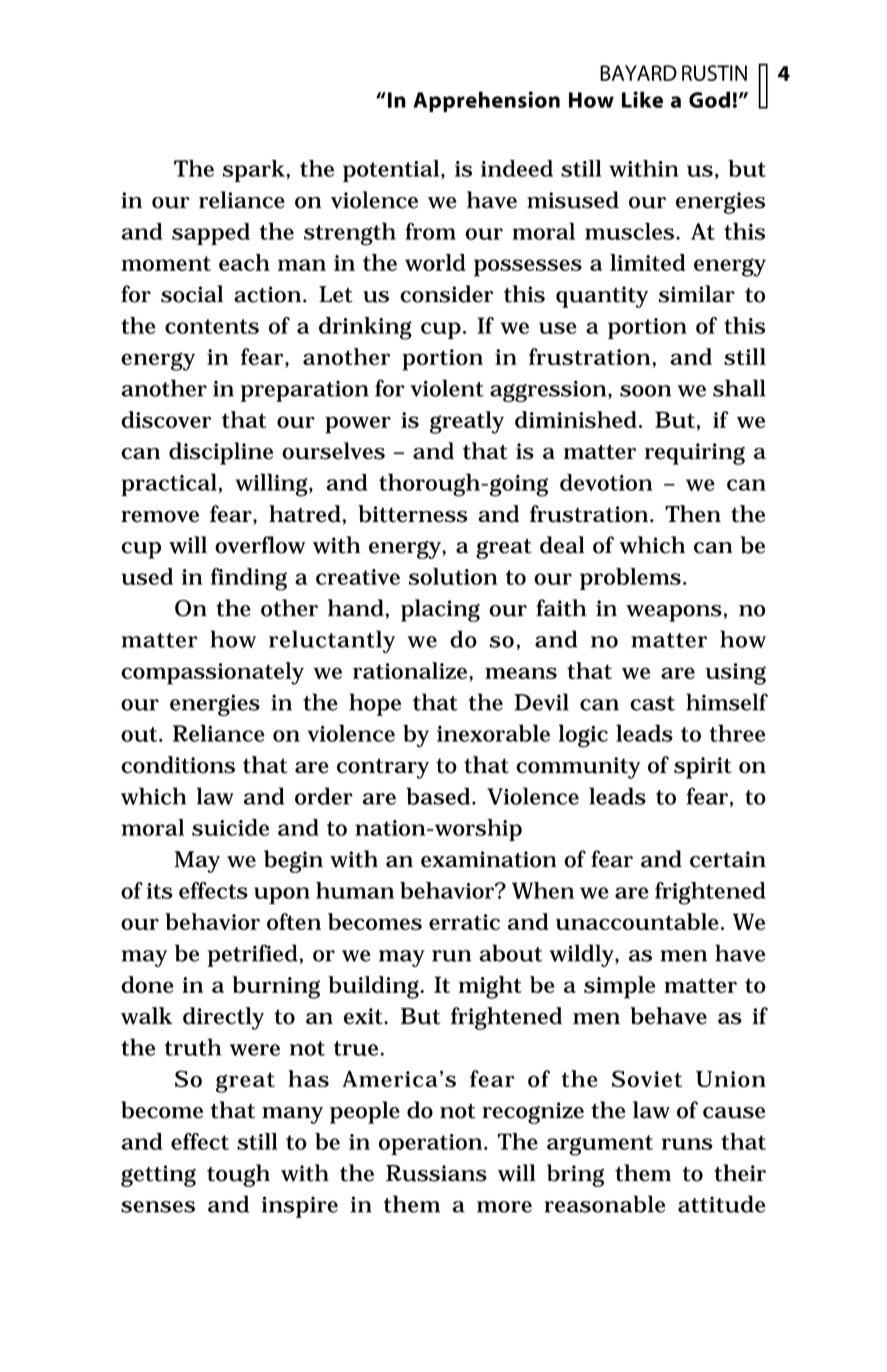  I want to click on erratic, so click(464, 922).
